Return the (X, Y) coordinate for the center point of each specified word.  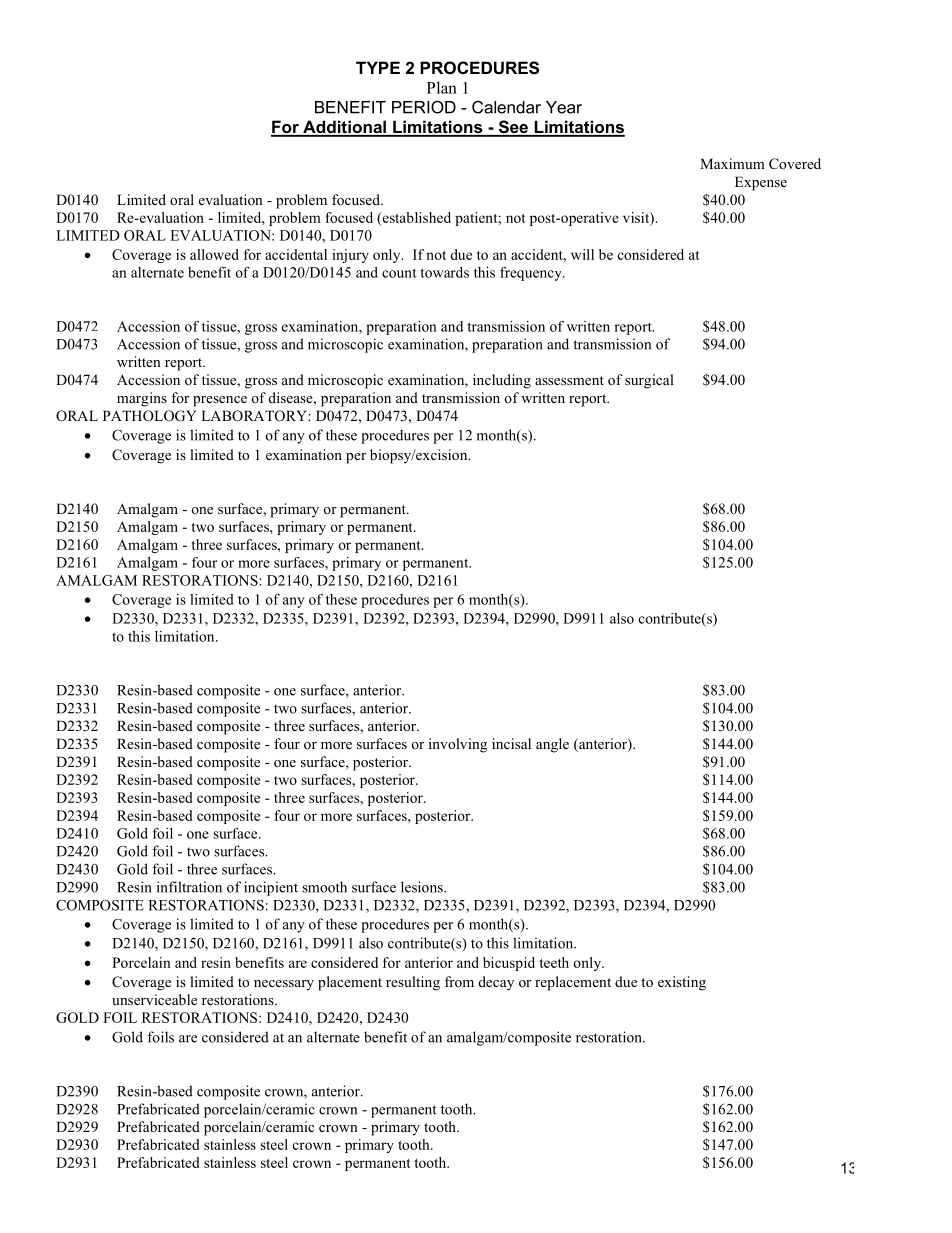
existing (682, 983)
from (459, 981)
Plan (442, 87)
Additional (344, 128)
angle (552, 745)
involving (458, 745)
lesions (423, 887)
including (502, 381)
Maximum (732, 163)
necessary (284, 985)
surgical (649, 381)
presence (220, 401)
